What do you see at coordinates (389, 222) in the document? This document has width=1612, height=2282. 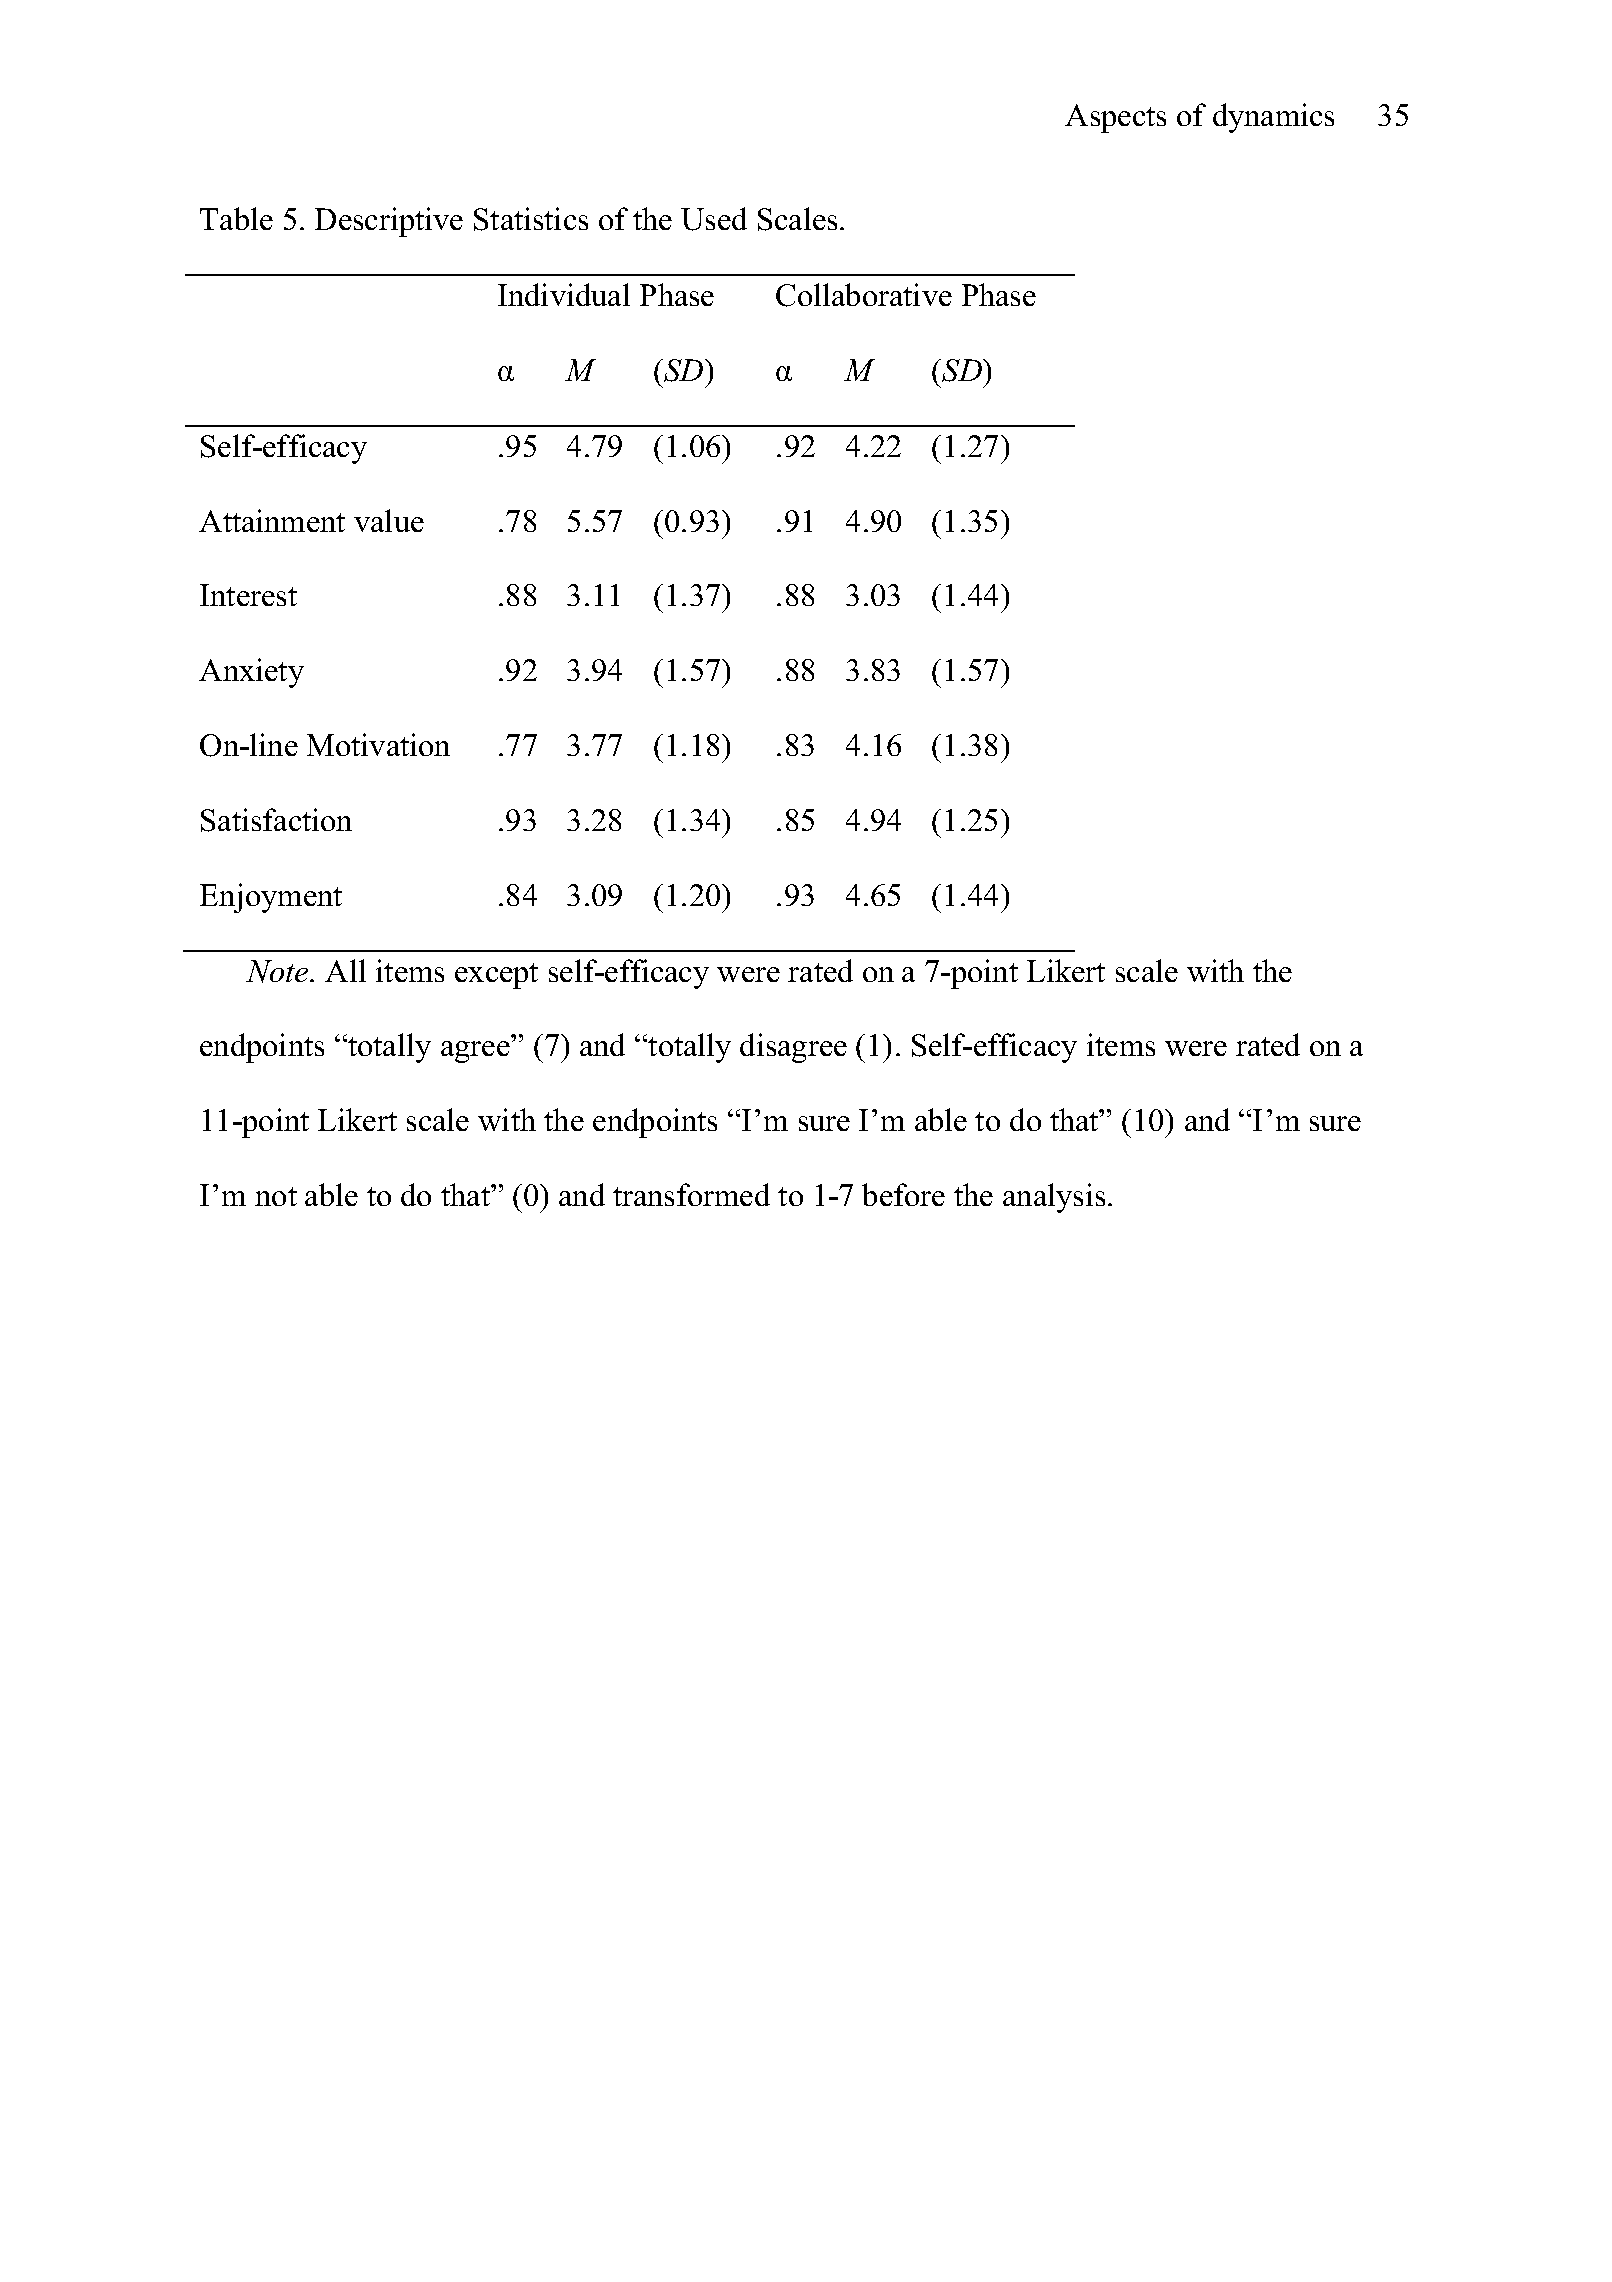 I see `Descriptive` at bounding box center [389, 222].
